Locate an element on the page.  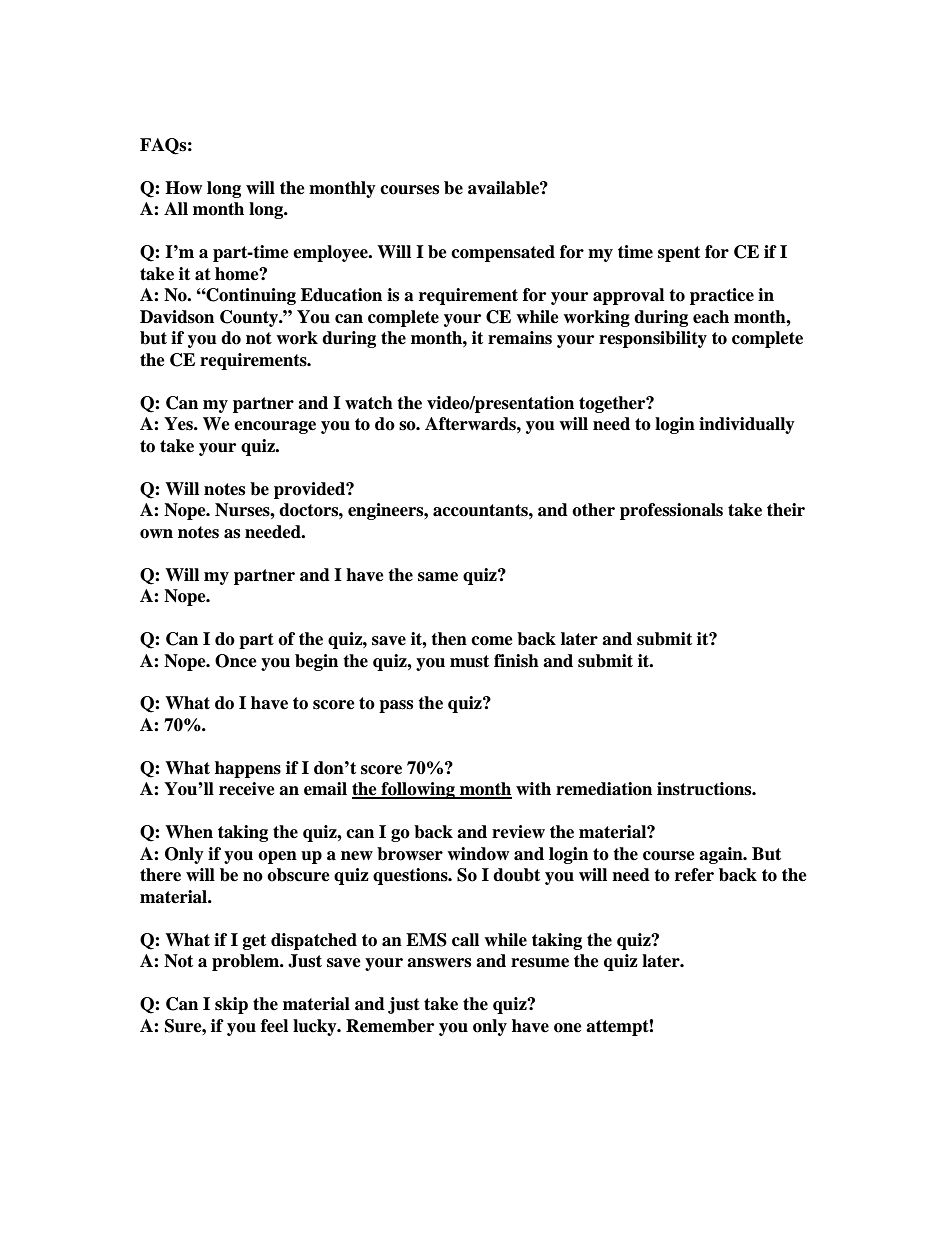
then is located at coordinates (449, 639).
